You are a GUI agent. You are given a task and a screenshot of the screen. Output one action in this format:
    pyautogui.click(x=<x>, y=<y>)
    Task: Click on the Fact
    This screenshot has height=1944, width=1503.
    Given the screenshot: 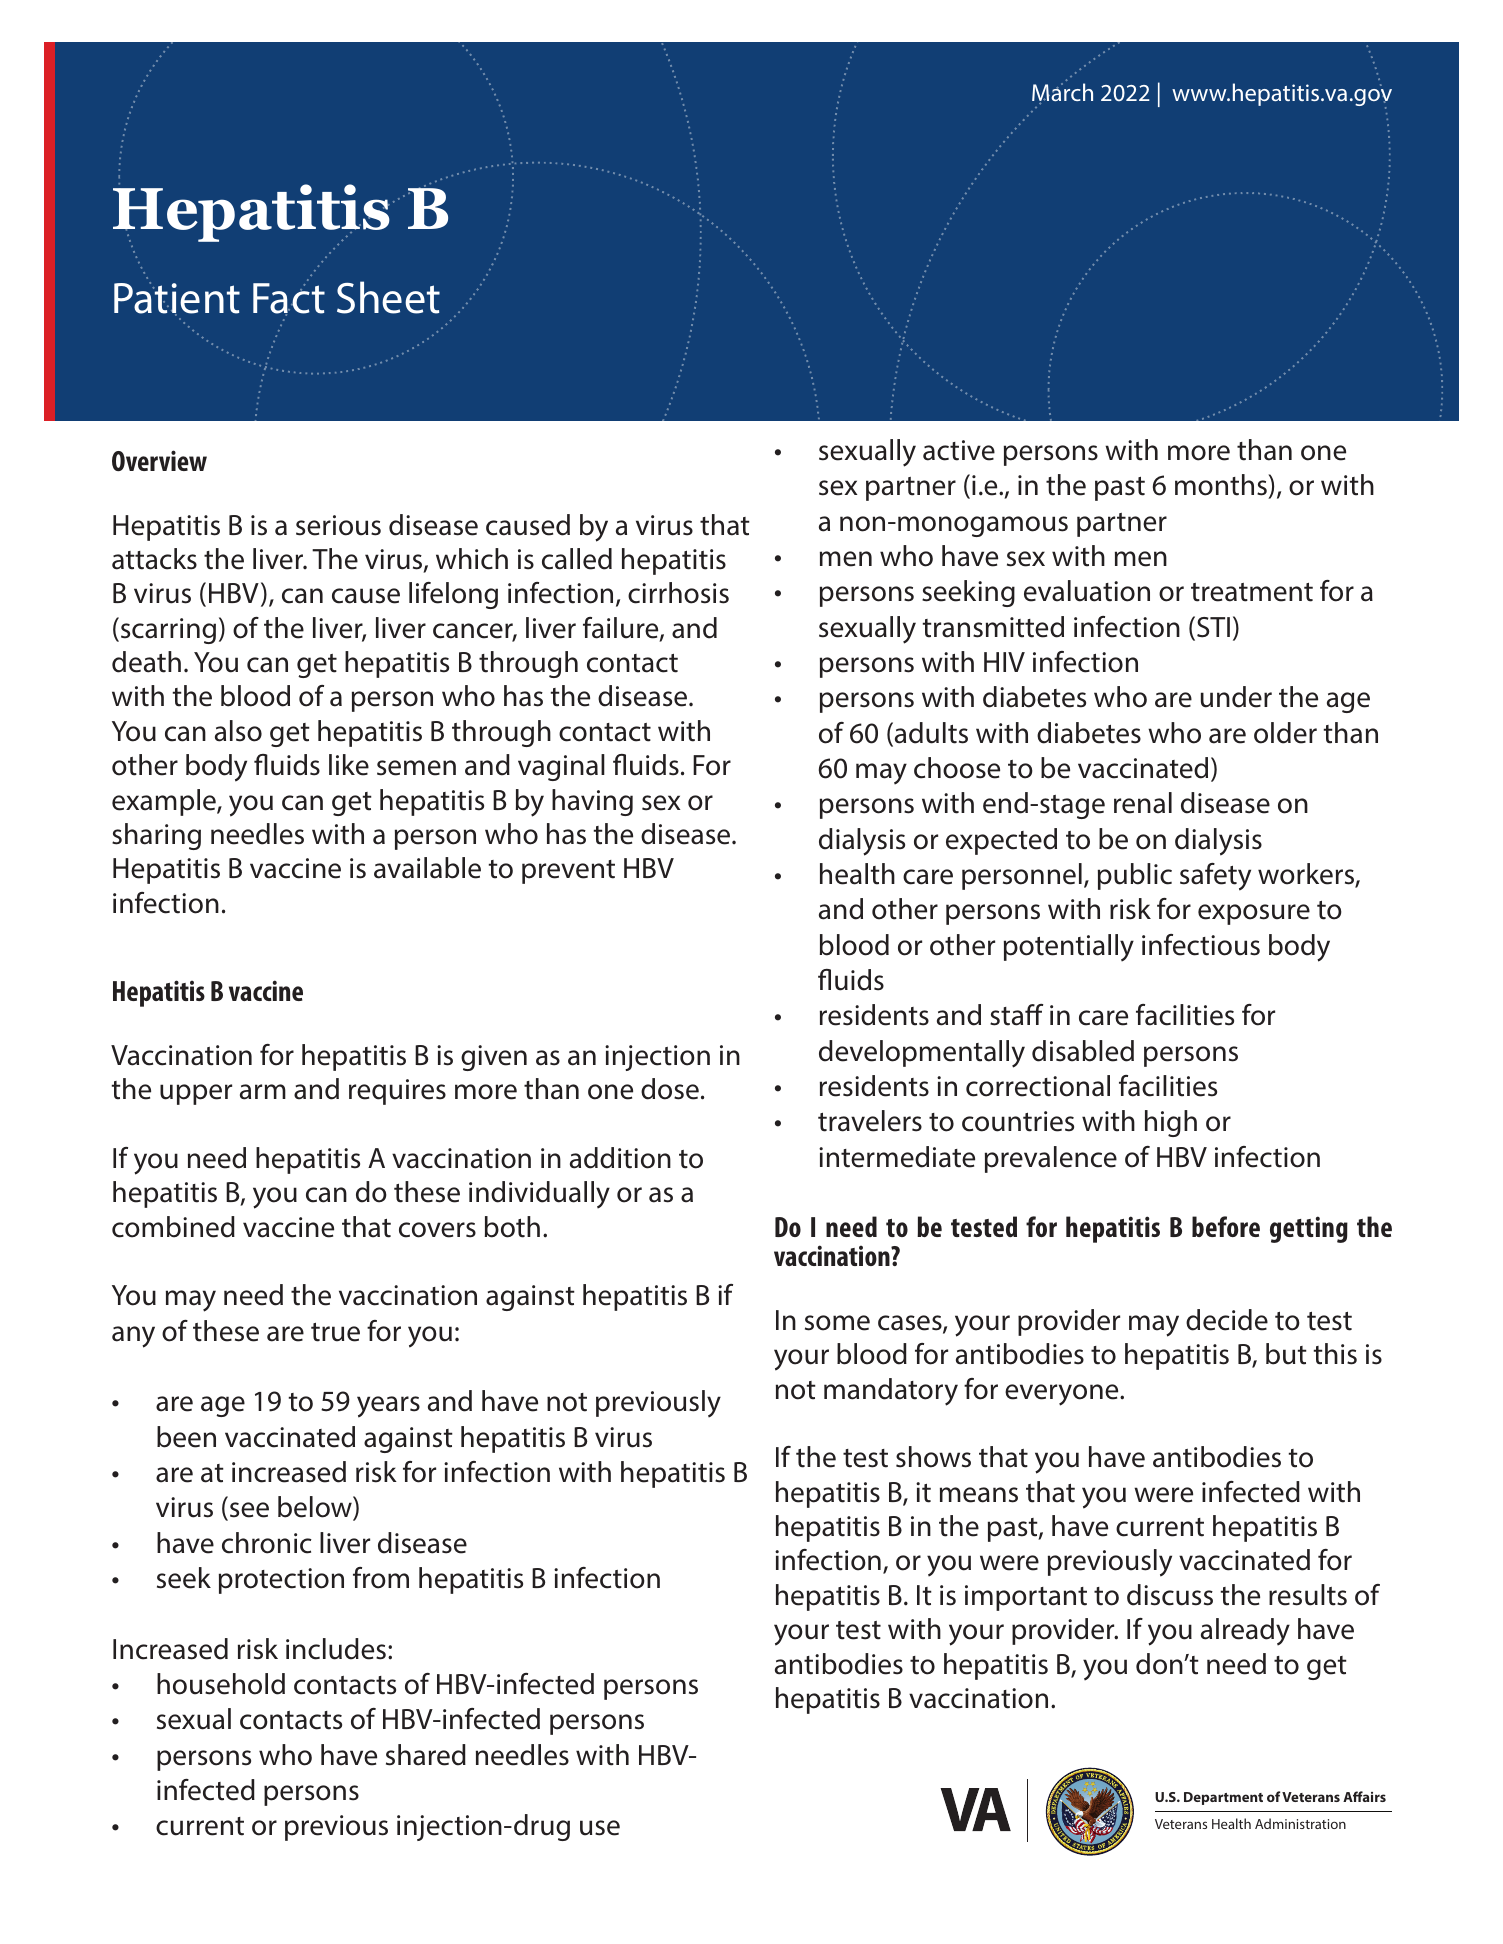 What is the action you would take?
    pyautogui.click(x=289, y=299)
